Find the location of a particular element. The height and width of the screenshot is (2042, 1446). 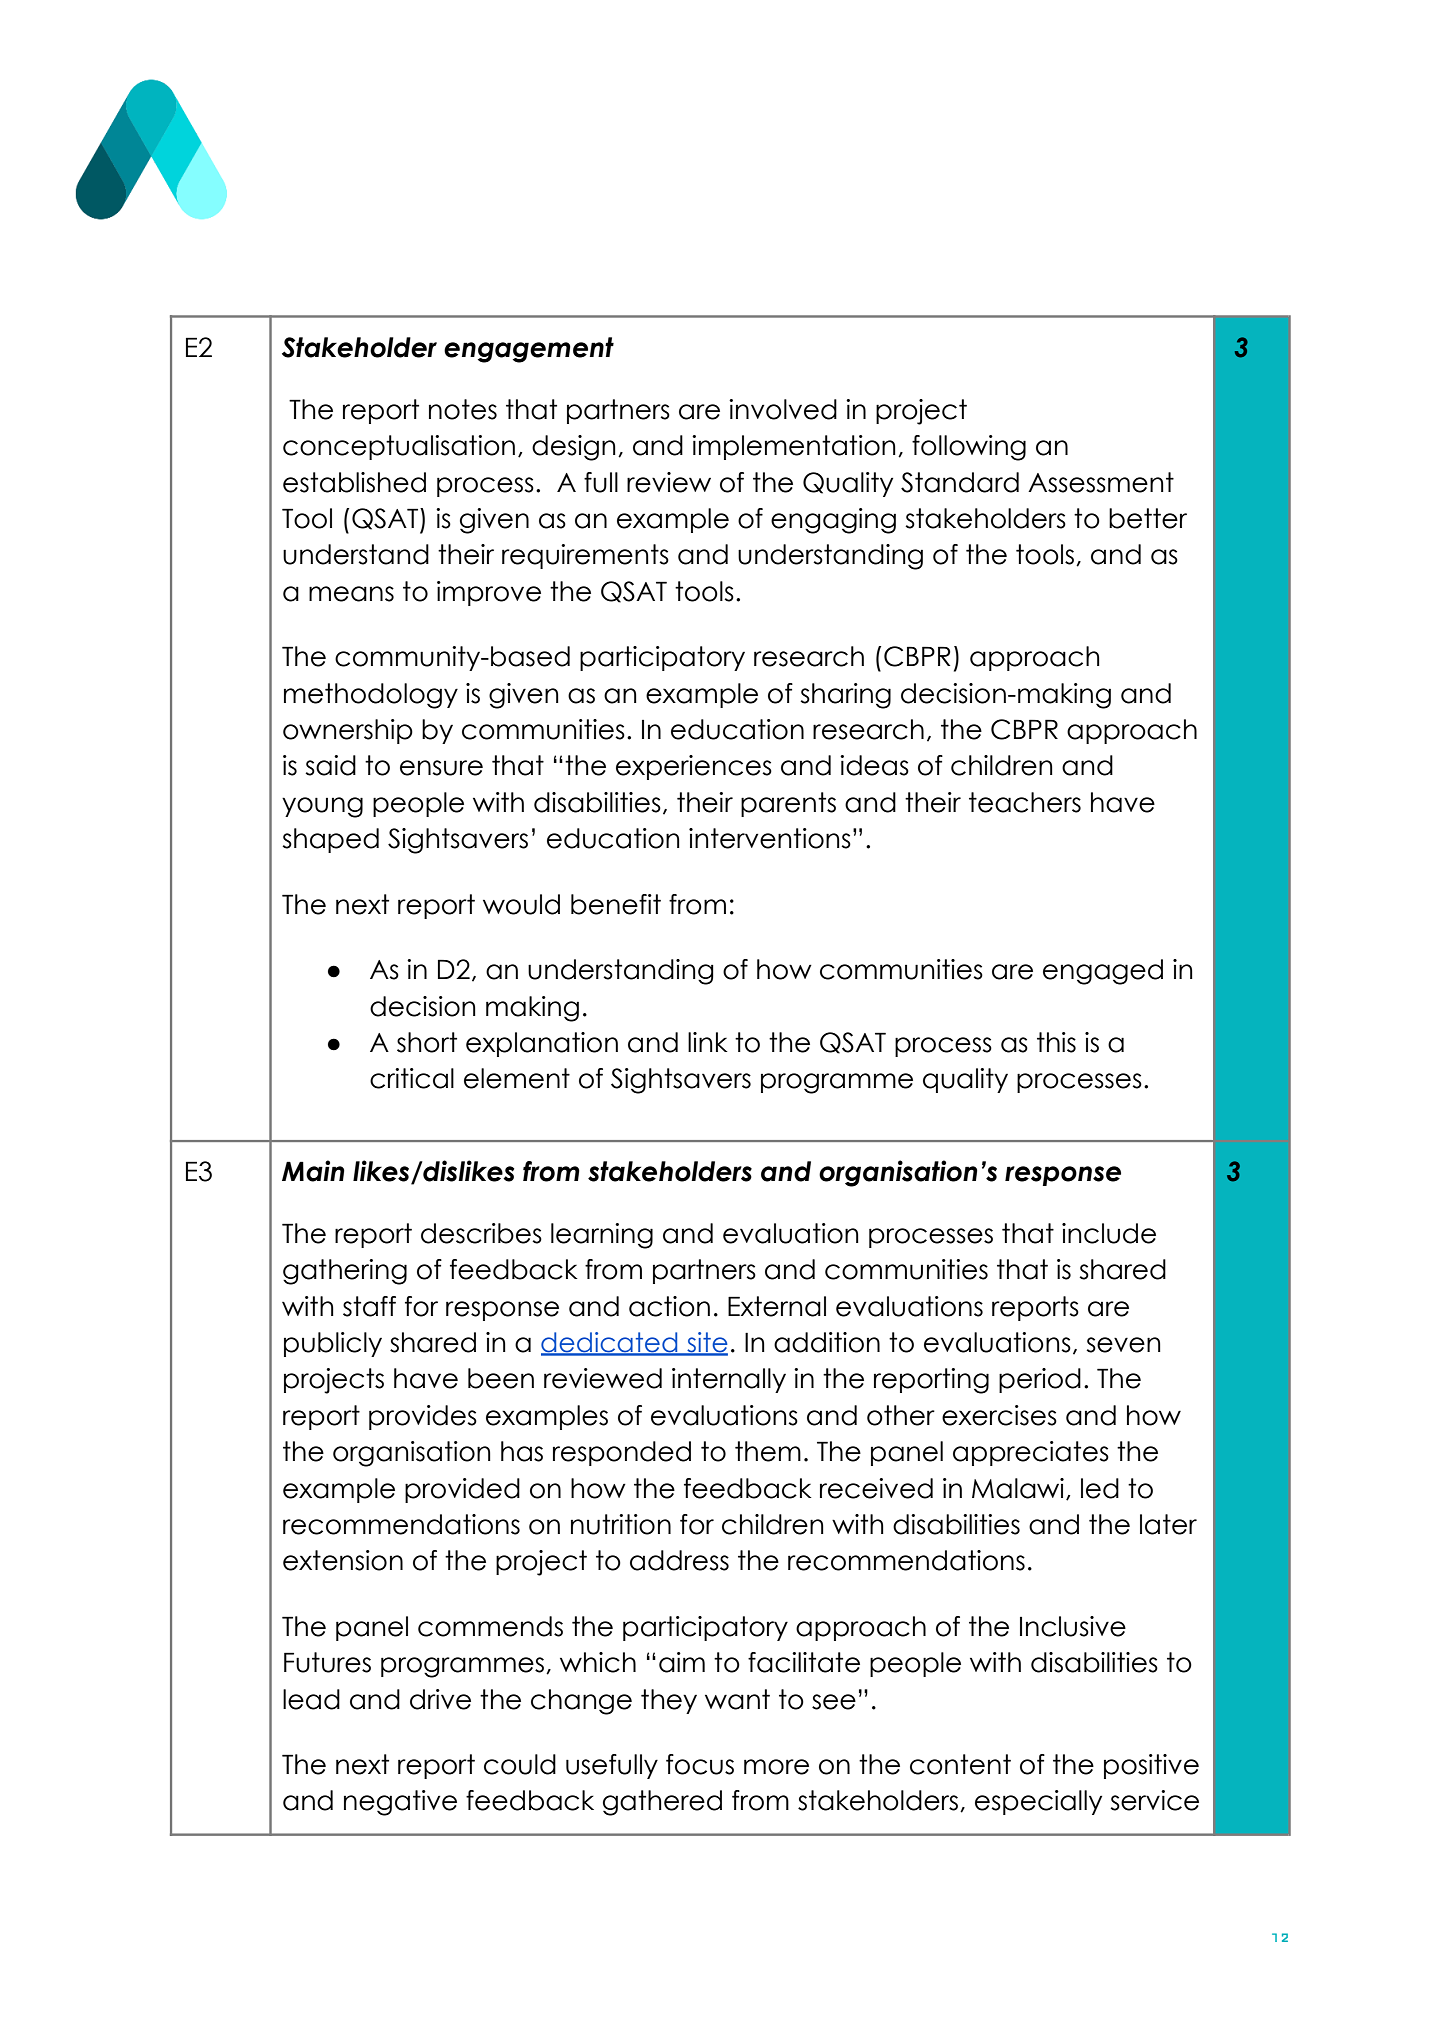

negative is located at coordinates (400, 1803).
